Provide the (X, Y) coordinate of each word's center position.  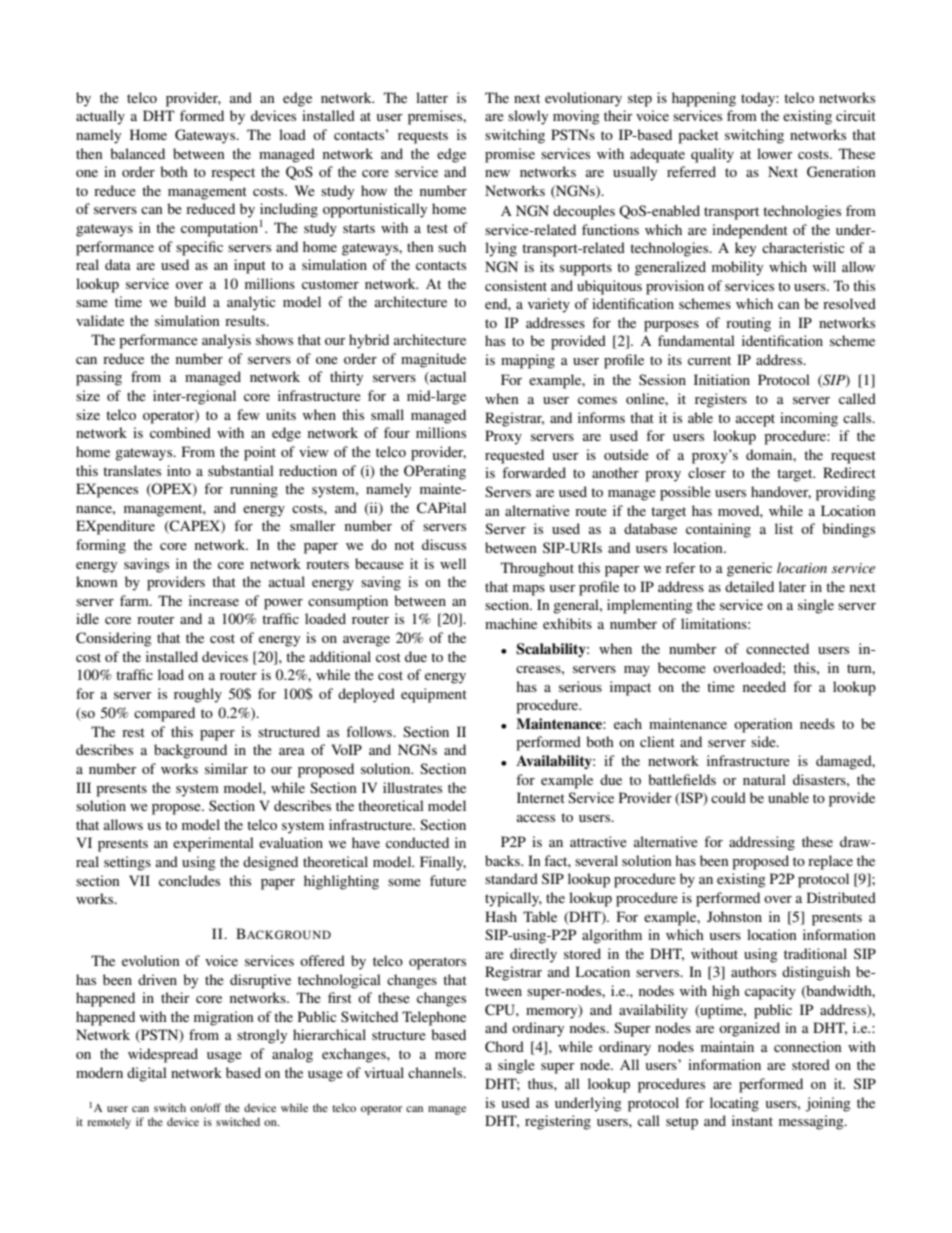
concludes (189, 880)
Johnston (734, 916)
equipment (434, 695)
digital (147, 1074)
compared (164, 714)
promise (510, 155)
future (448, 880)
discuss (444, 544)
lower (775, 153)
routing (748, 324)
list (784, 528)
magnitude (433, 360)
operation (763, 725)
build (190, 301)
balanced (137, 153)
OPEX (172, 490)
